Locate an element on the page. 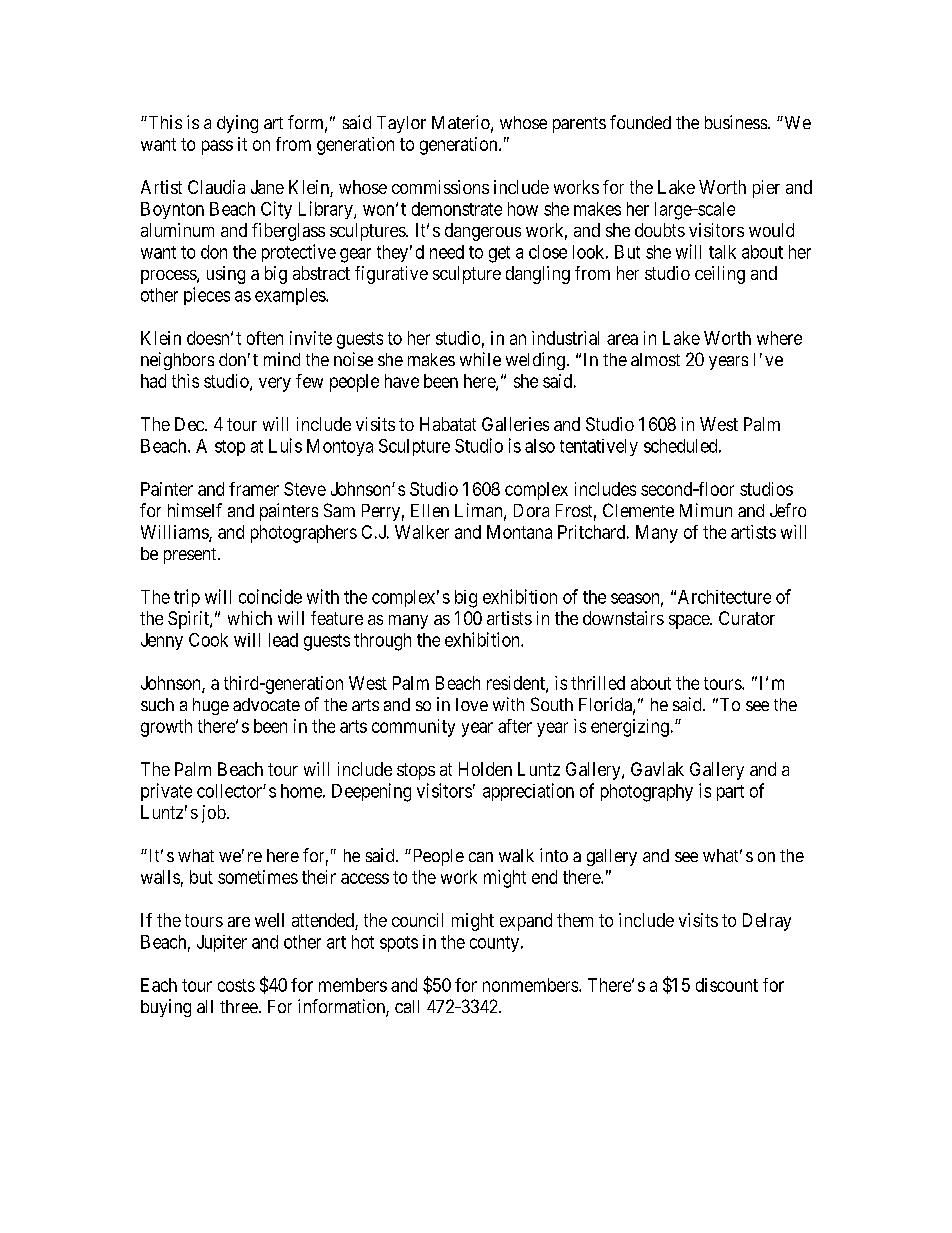 This document has width=952, height=1233. Architecture is located at coordinates (724, 597).
